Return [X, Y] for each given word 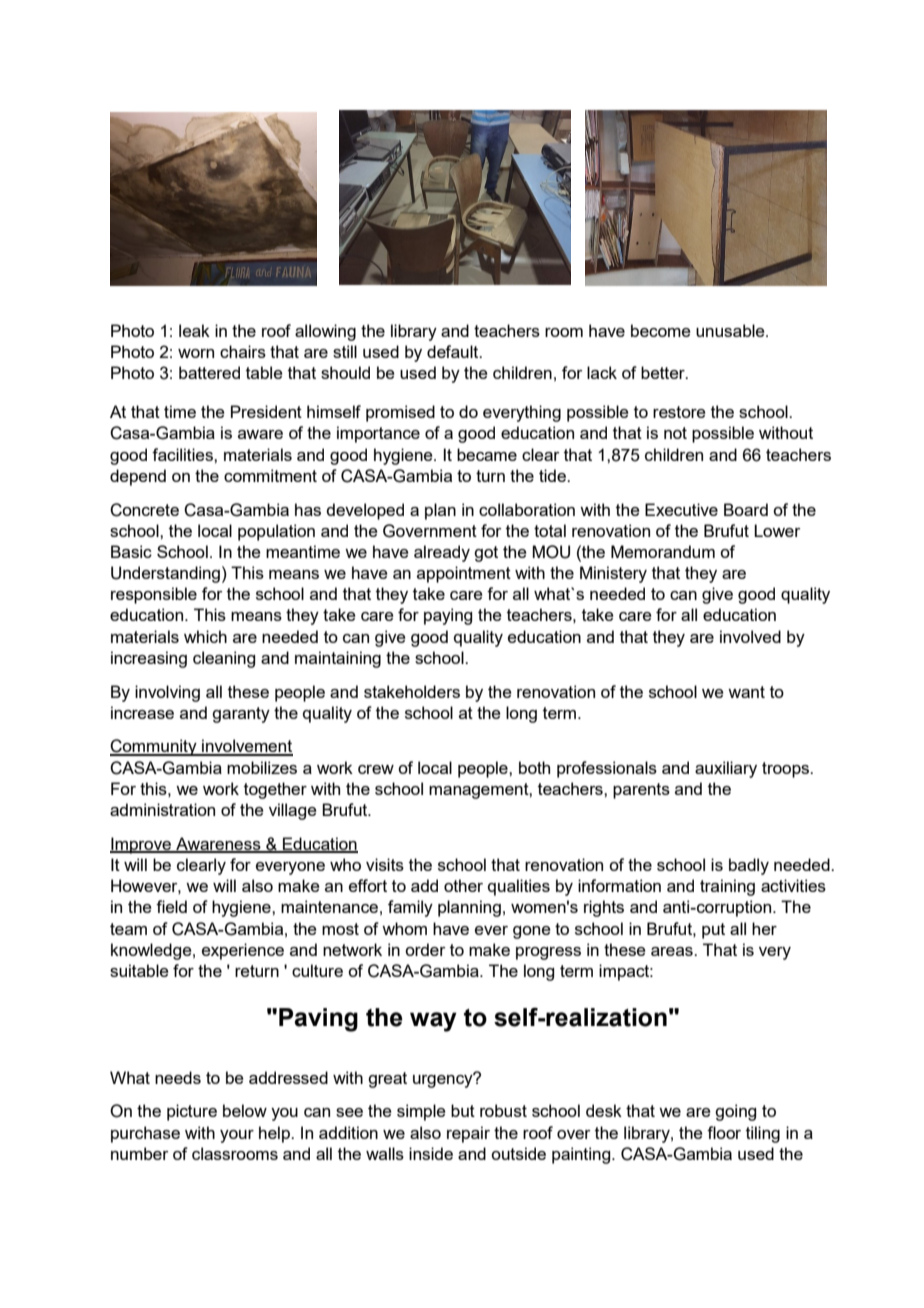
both [534, 767]
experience [243, 951]
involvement [246, 747]
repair [468, 1134]
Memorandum [663, 551]
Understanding [165, 574]
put [713, 931]
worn [196, 353]
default [454, 351]
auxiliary [726, 769]
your [237, 1136]
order [425, 949]
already [442, 553]
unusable [731, 330]
